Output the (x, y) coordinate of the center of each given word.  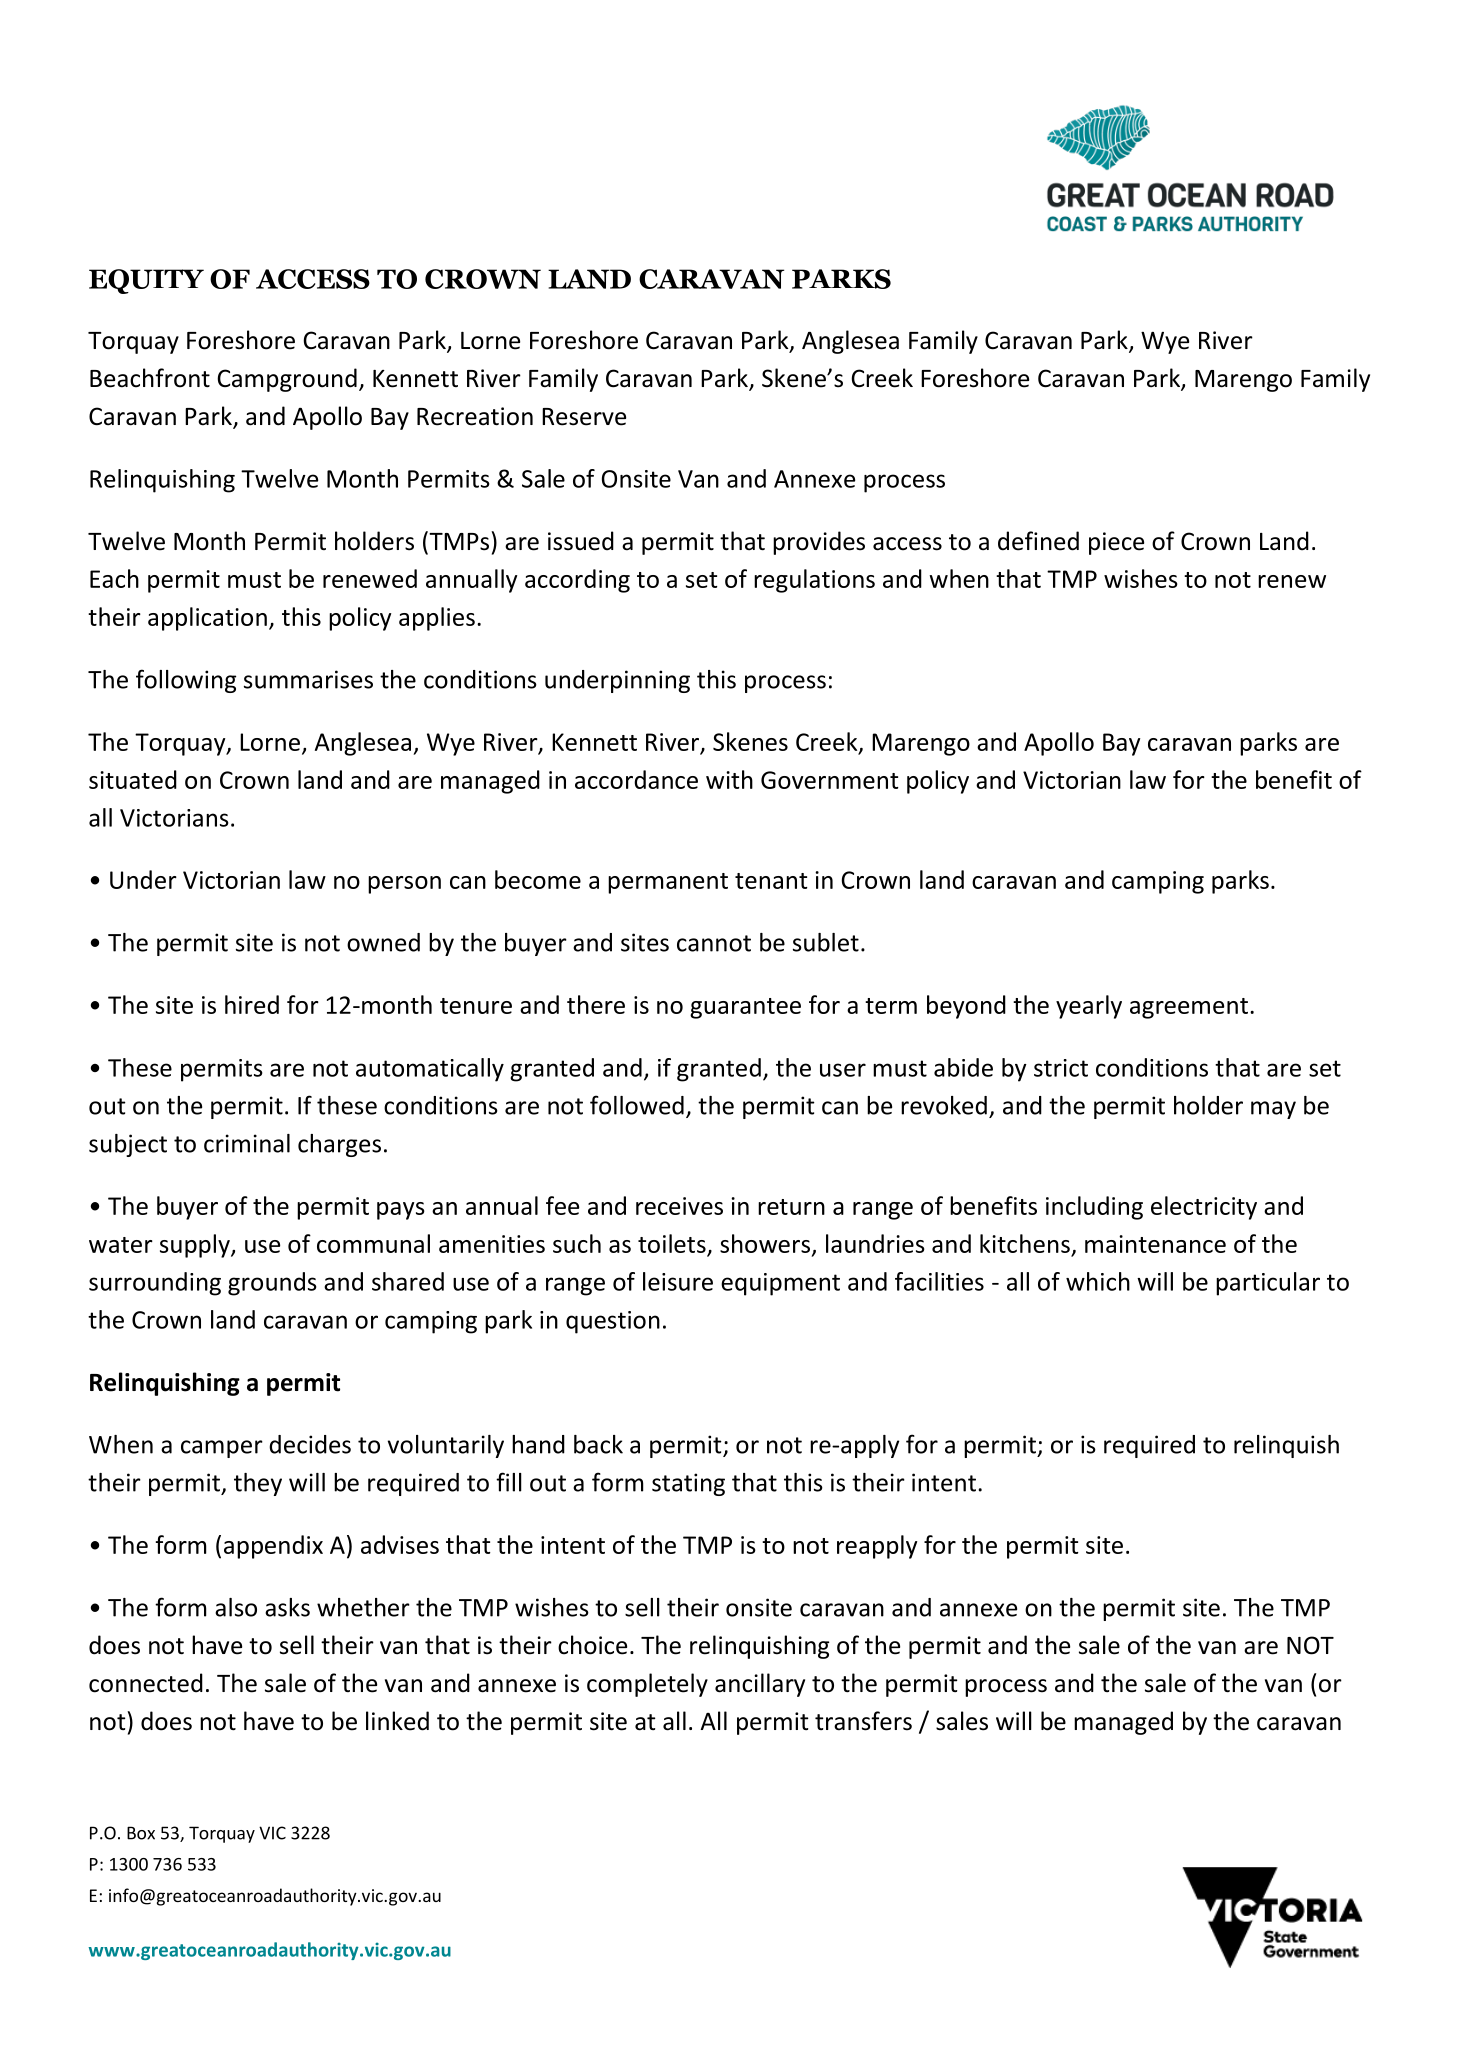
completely (647, 1685)
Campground (287, 380)
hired (252, 1004)
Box (141, 1833)
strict (1061, 1068)
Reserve (584, 417)
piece (1116, 543)
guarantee (745, 1008)
